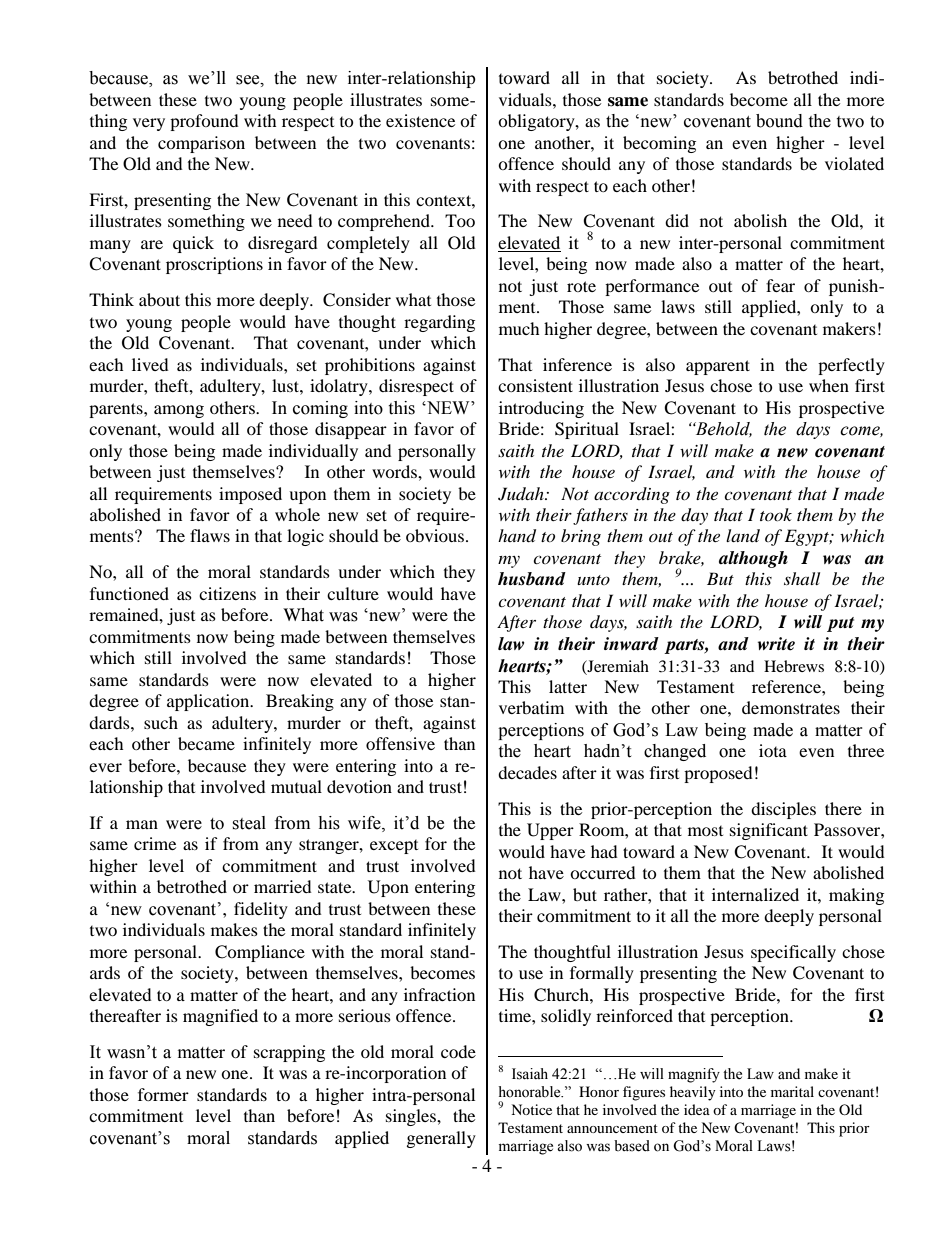  What do you see at coordinates (532, 579) in the screenshot?
I see `husband` at bounding box center [532, 579].
